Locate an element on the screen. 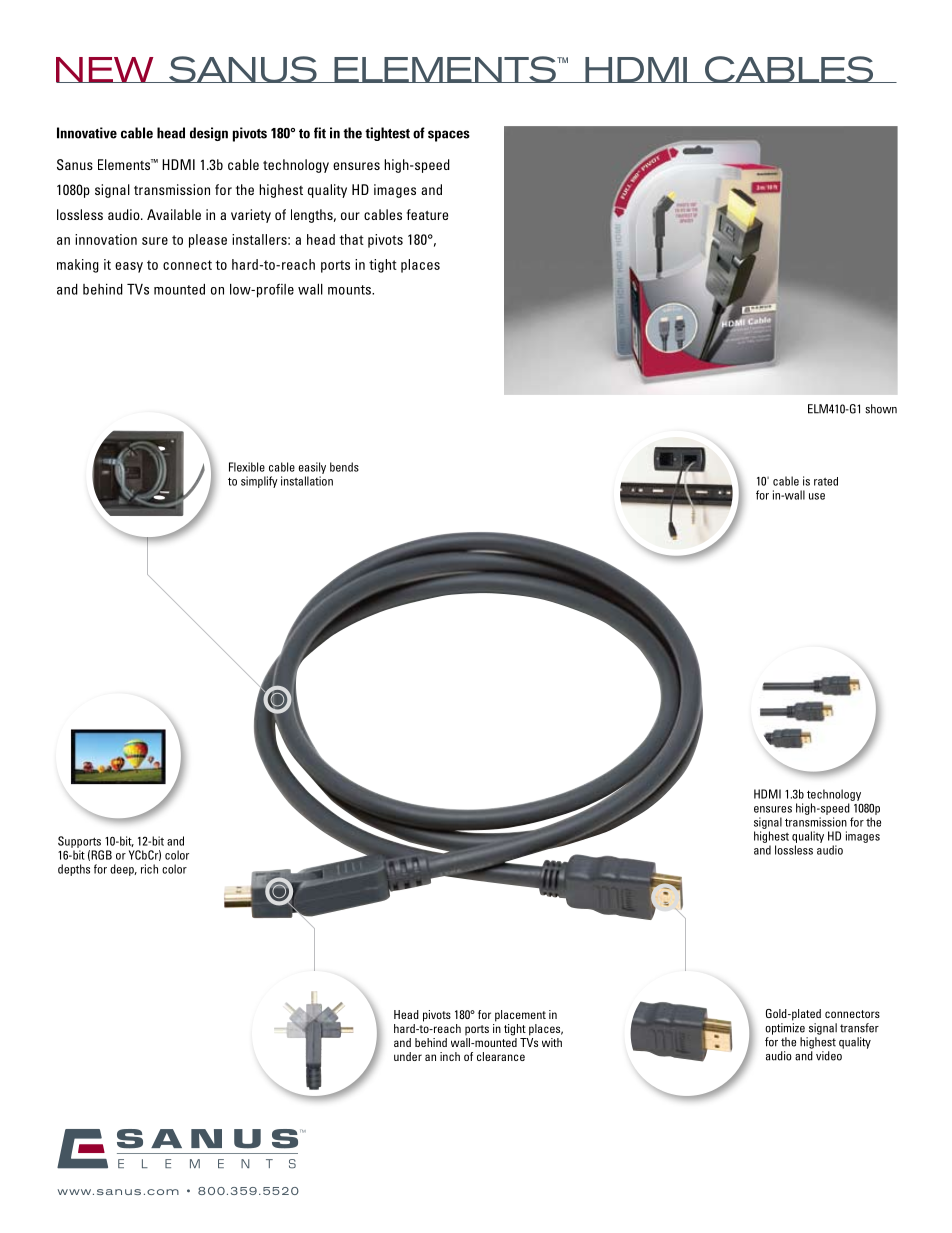  video is located at coordinates (829, 1056).
